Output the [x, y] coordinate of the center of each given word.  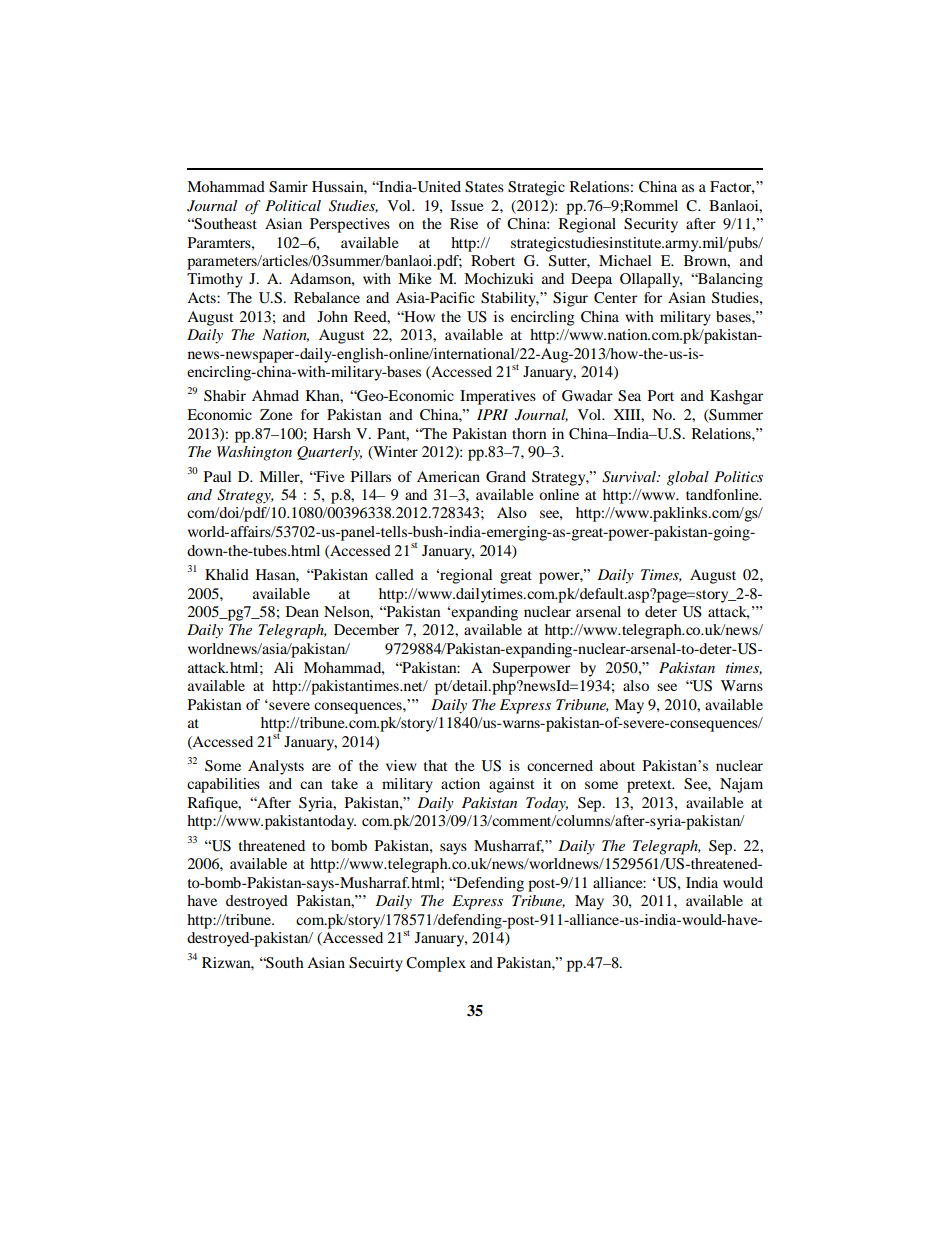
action [460, 783]
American [448, 476]
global [688, 478]
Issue [467, 205]
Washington [254, 453]
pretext [650, 786]
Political [293, 205]
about [617, 765]
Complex [436, 964]
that [435, 765]
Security [651, 225]
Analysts [276, 767]
